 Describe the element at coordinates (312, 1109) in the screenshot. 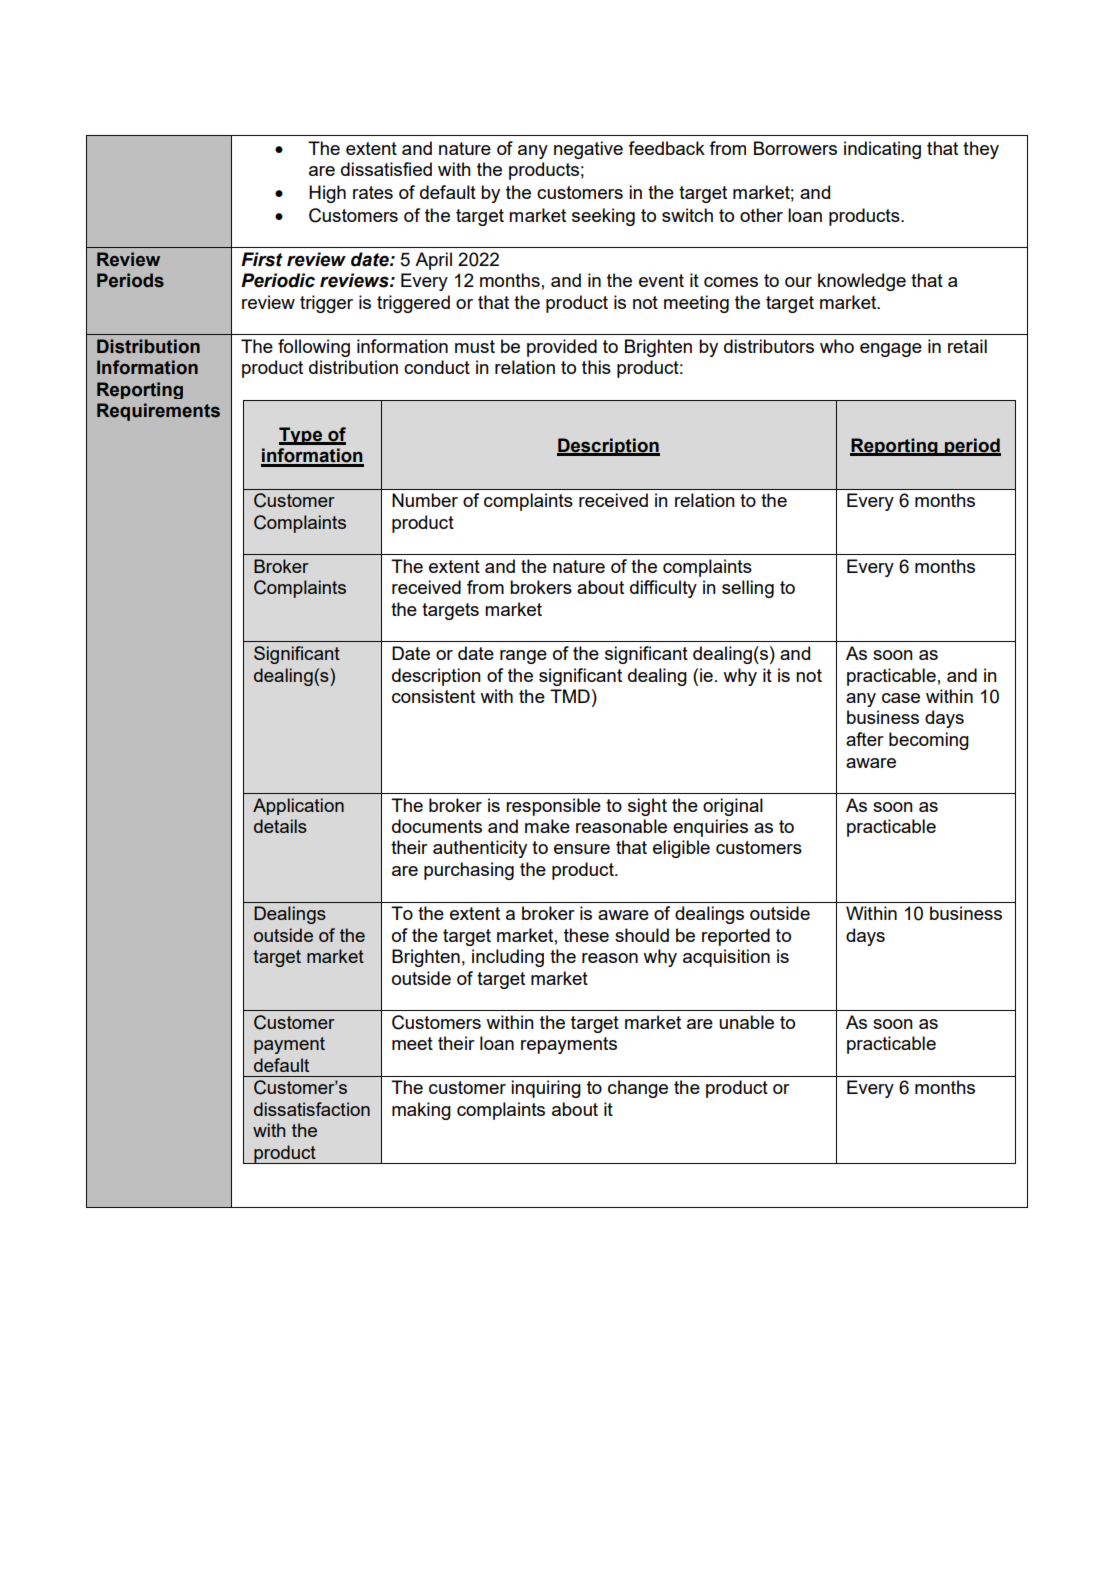

I see `dissatisfaction` at that location.
